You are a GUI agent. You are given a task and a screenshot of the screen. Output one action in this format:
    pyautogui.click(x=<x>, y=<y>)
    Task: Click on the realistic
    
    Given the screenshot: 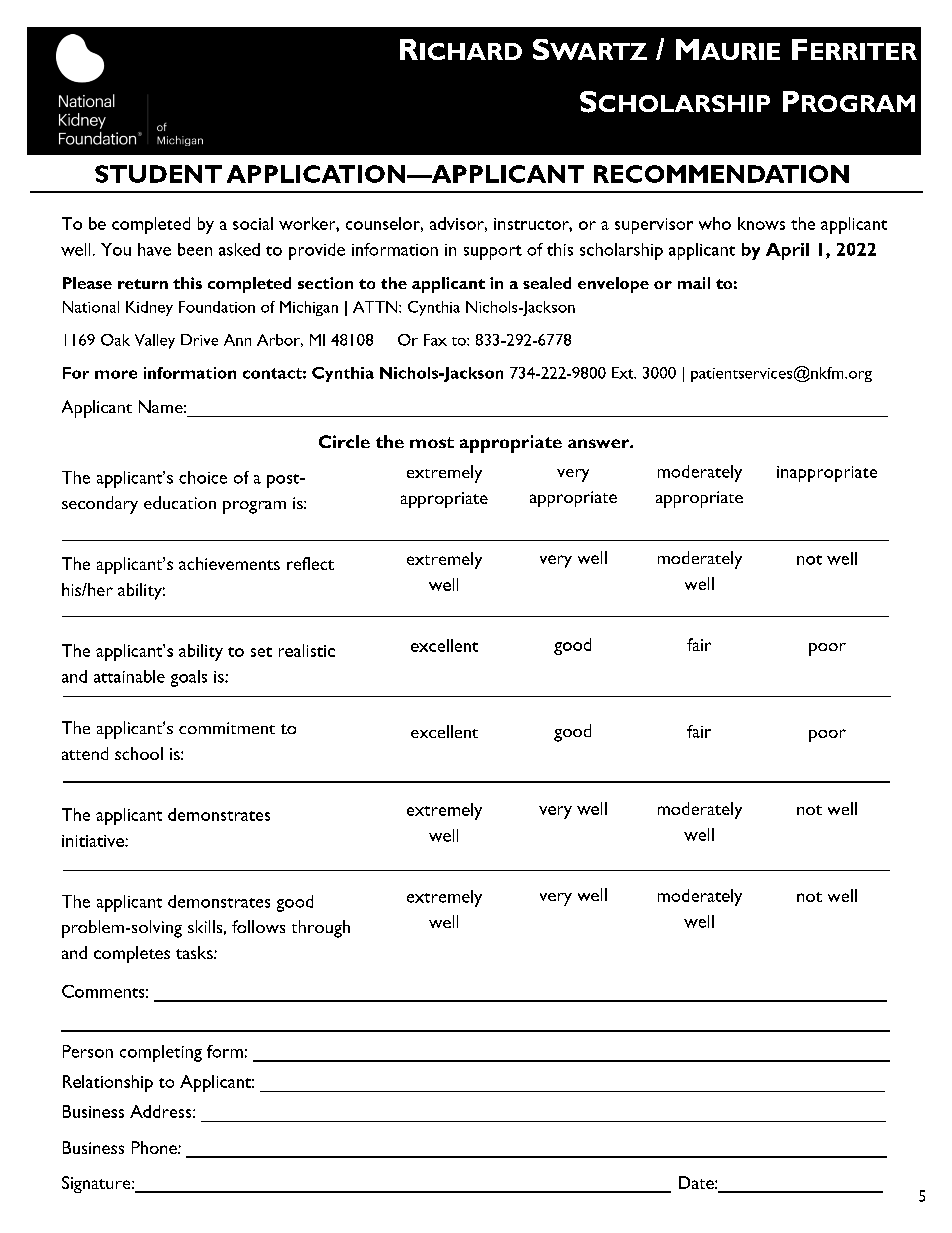 What is the action you would take?
    pyautogui.click(x=307, y=650)
